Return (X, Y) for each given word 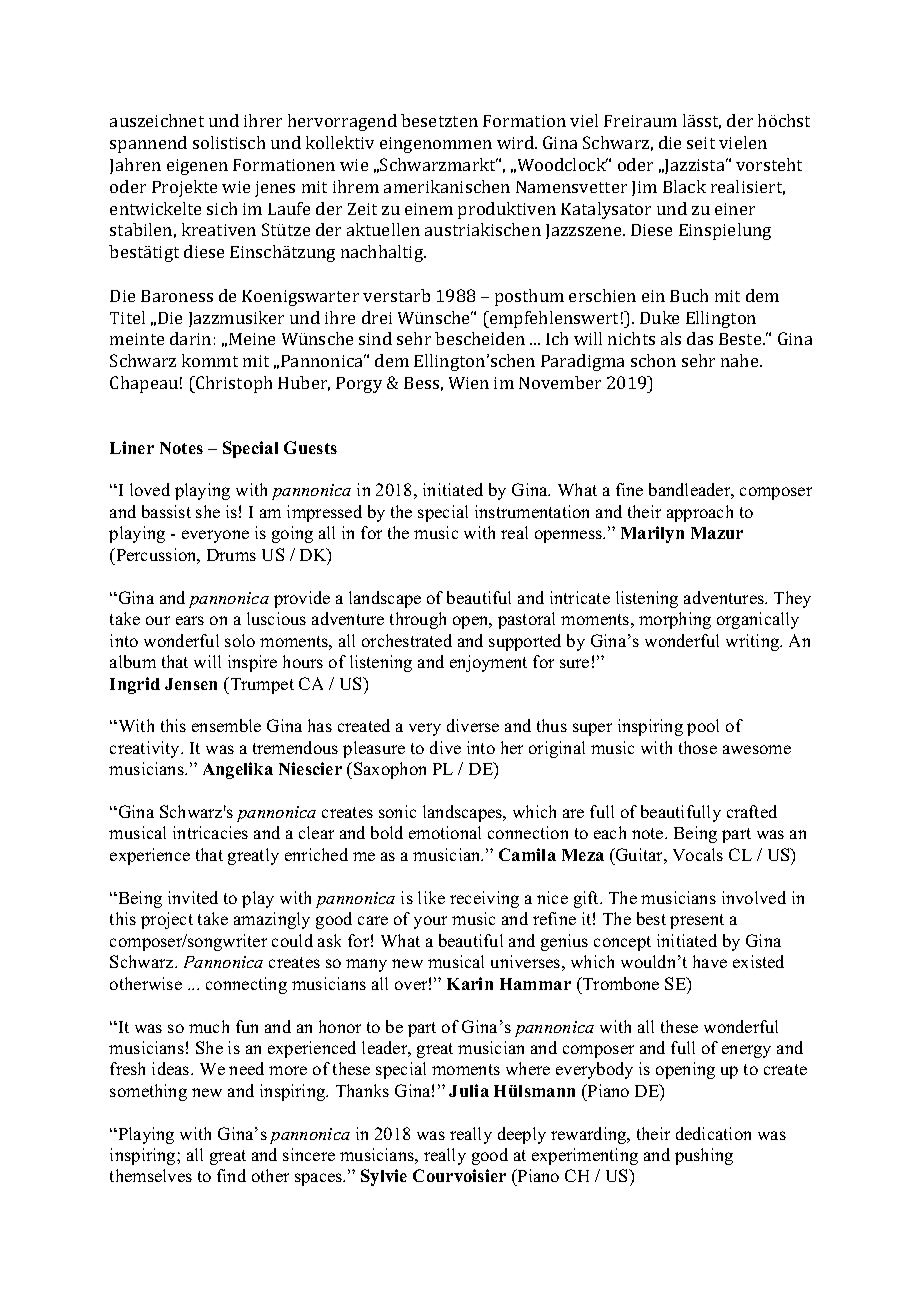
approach (700, 513)
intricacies (210, 832)
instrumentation (532, 511)
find (231, 1175)
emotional (445, 832)
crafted (752, 811)
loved (150, 489)
